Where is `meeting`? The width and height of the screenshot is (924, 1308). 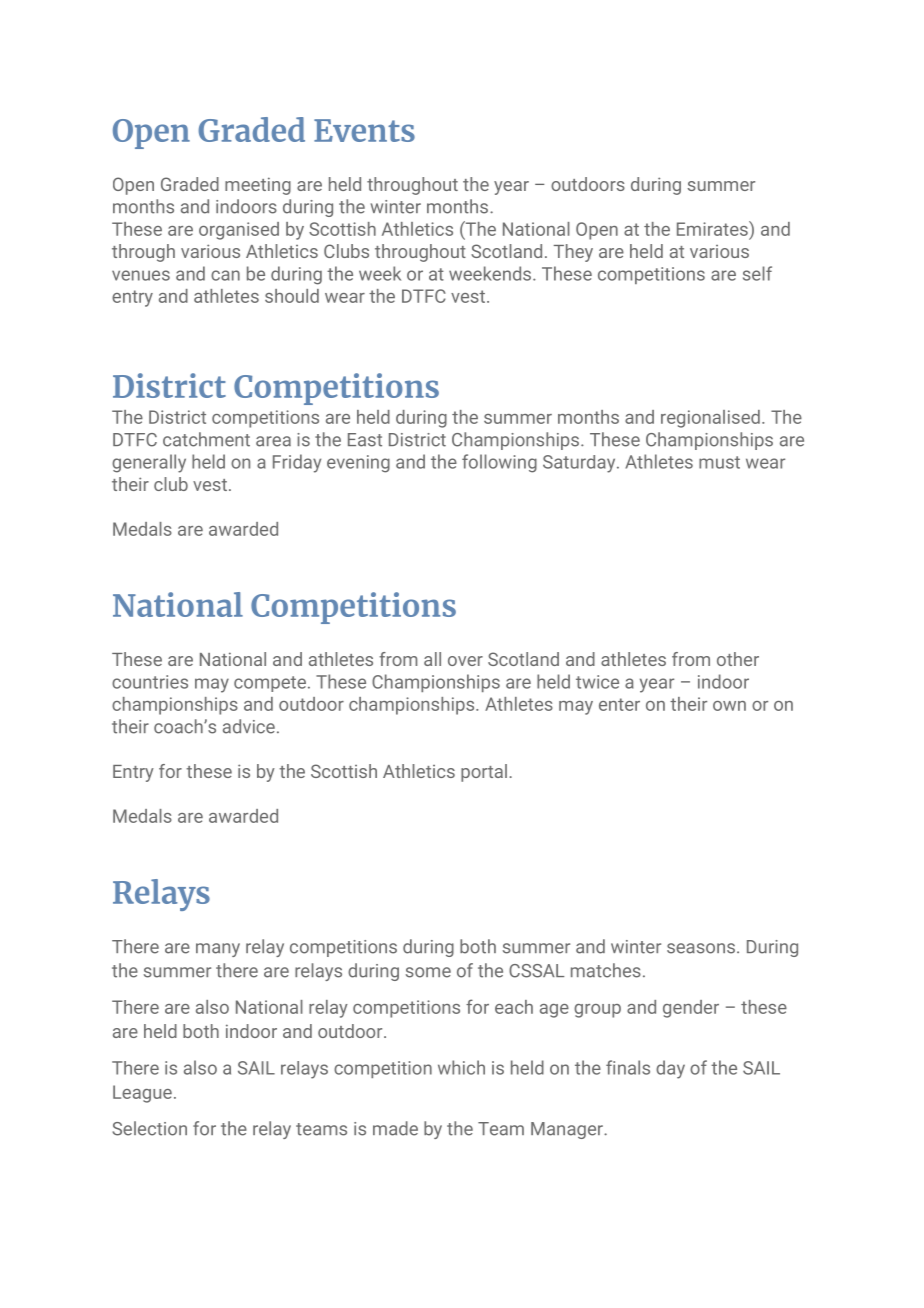
meeting is located at coordinates (258, 186).
